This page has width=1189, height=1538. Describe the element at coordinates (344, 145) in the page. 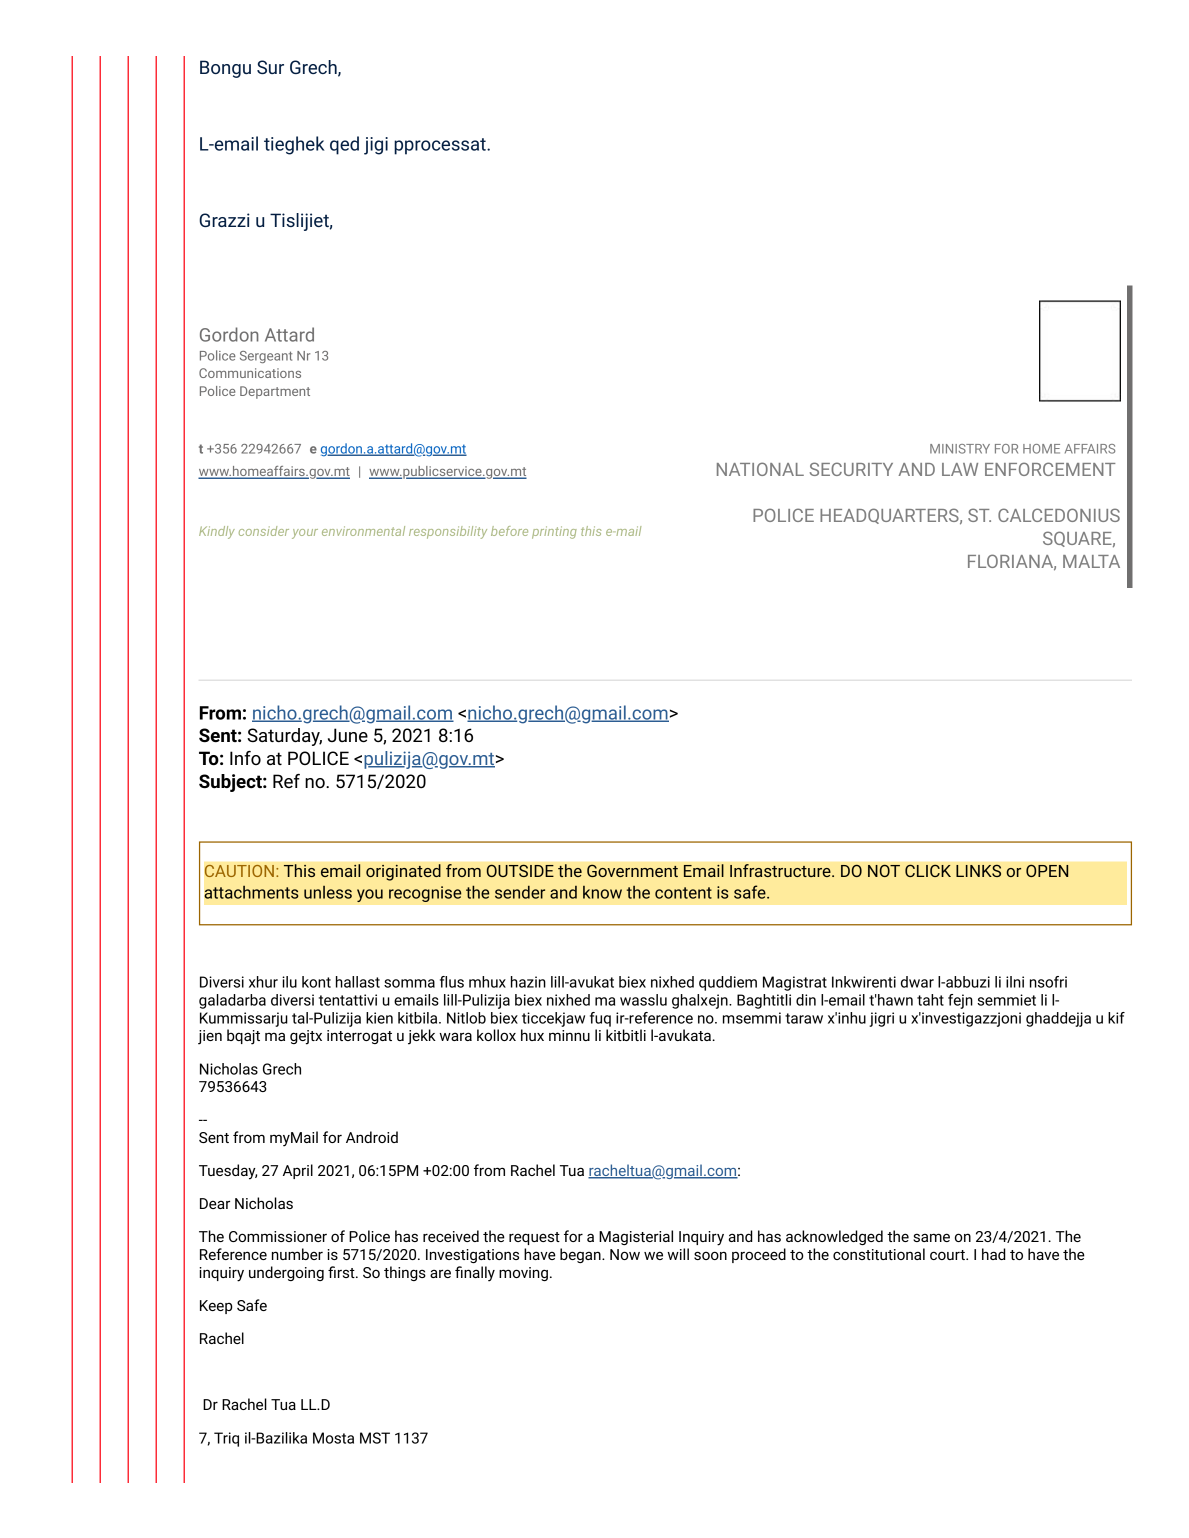

I see `qed` at that location.
